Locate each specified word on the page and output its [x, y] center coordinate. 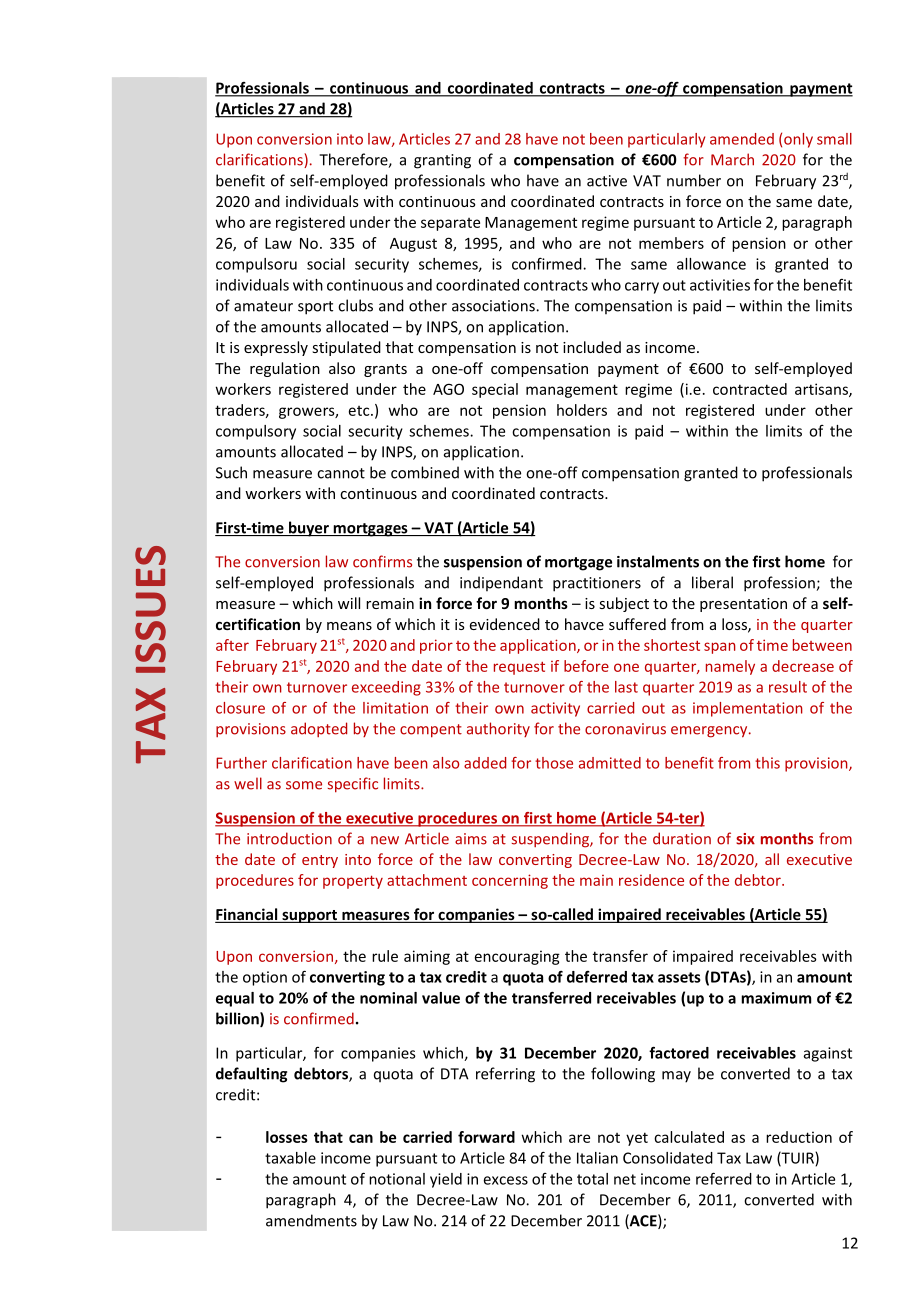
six [745, 839]
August [413, 245]
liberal [712, 582]
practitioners [597, 584]
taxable [290, 1158]
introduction [289, 838]
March [732, 159]
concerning [510, 881]
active [607, 181]
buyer [309, 529]
